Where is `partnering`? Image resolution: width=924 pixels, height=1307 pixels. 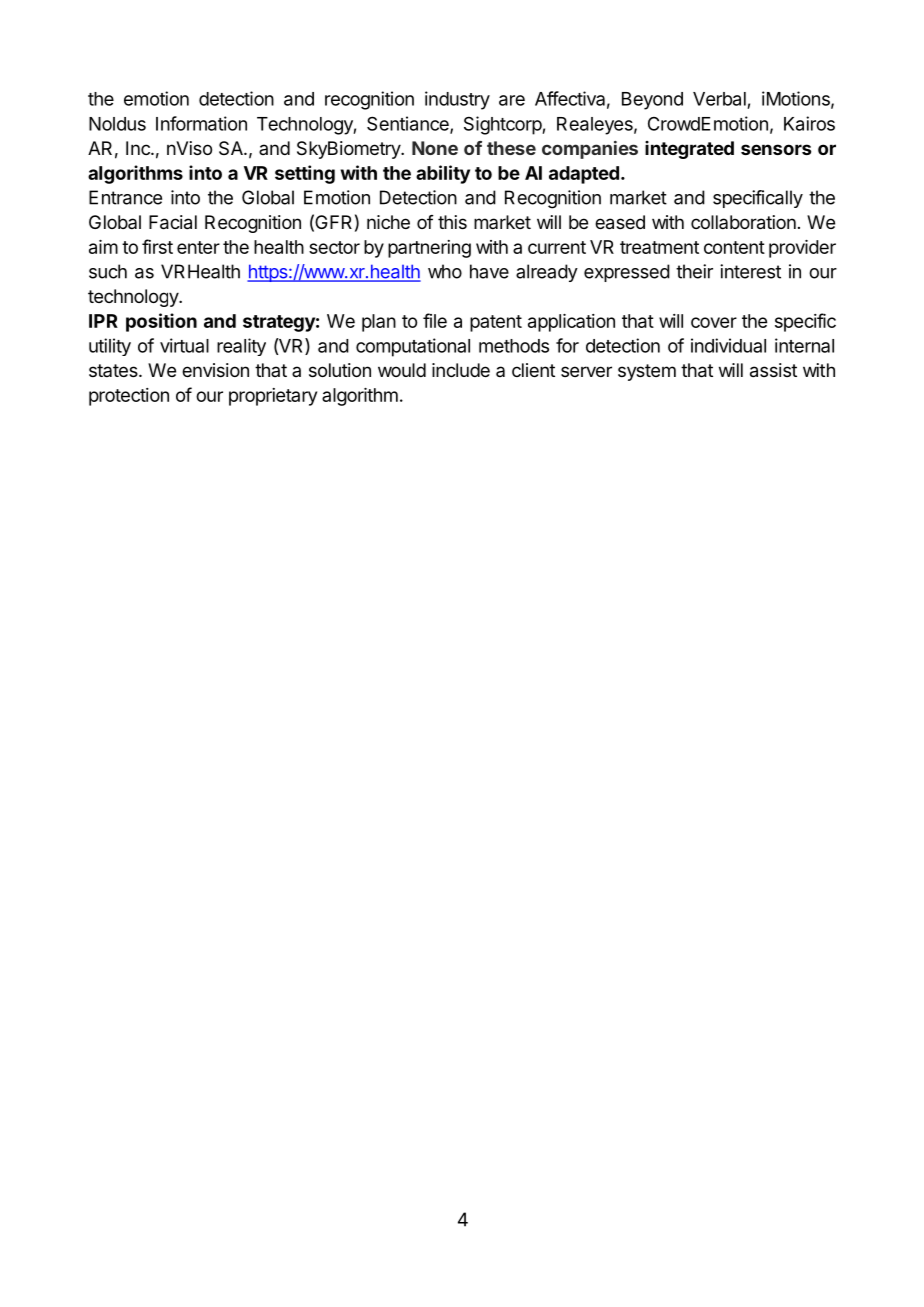
partnering is located at coordinates (429, 249).
